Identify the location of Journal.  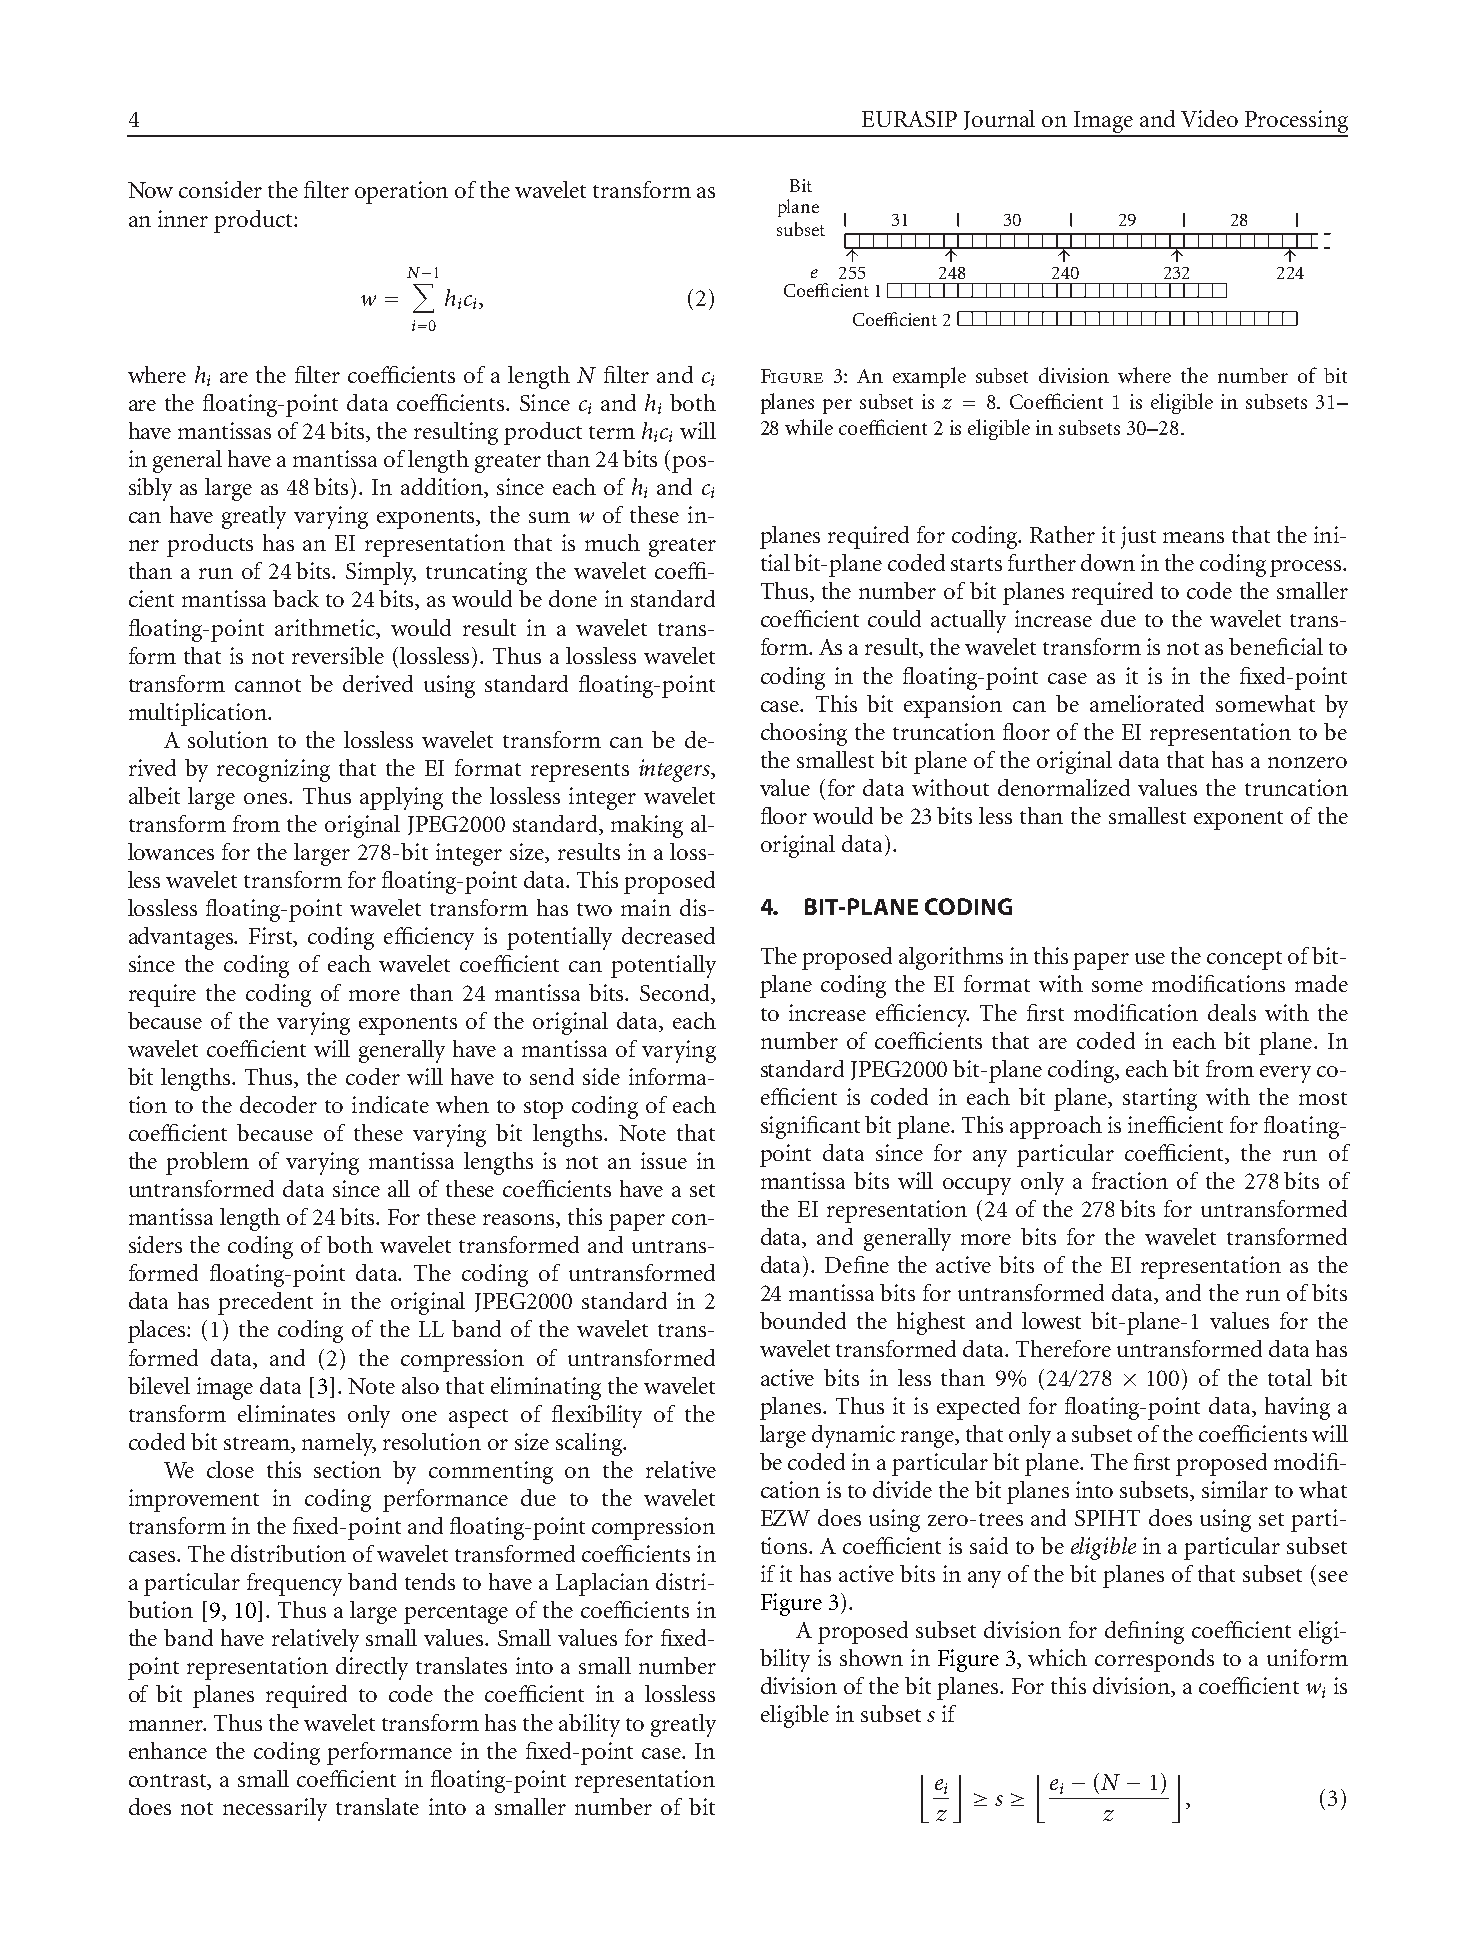
(999, 120).
